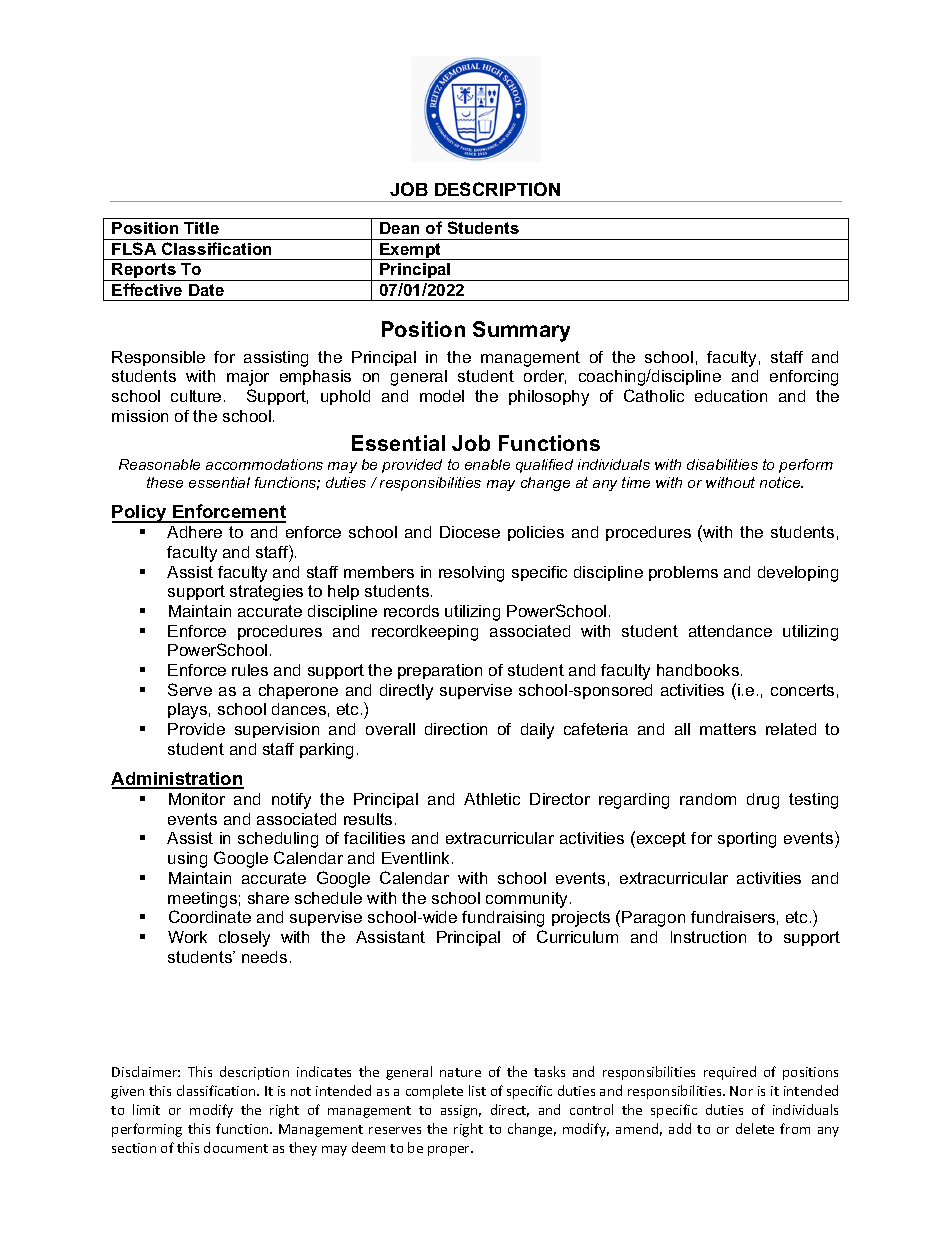 This document has width=952, height=1233. Describe the element at coordinates (503, 919) in the document. I see `fundraising` at that location.
